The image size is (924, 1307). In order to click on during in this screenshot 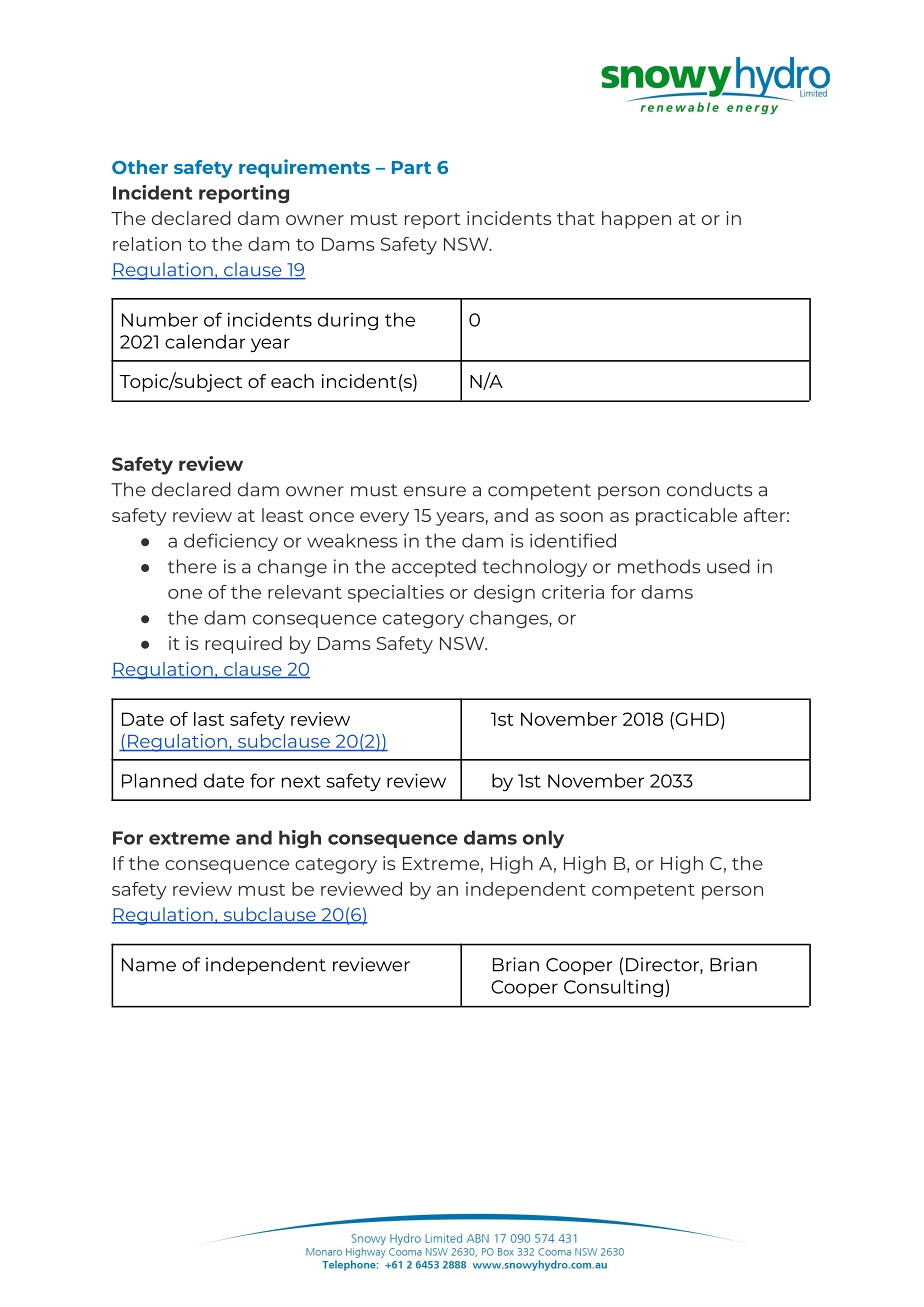, I will do `click(348, 321)`.
